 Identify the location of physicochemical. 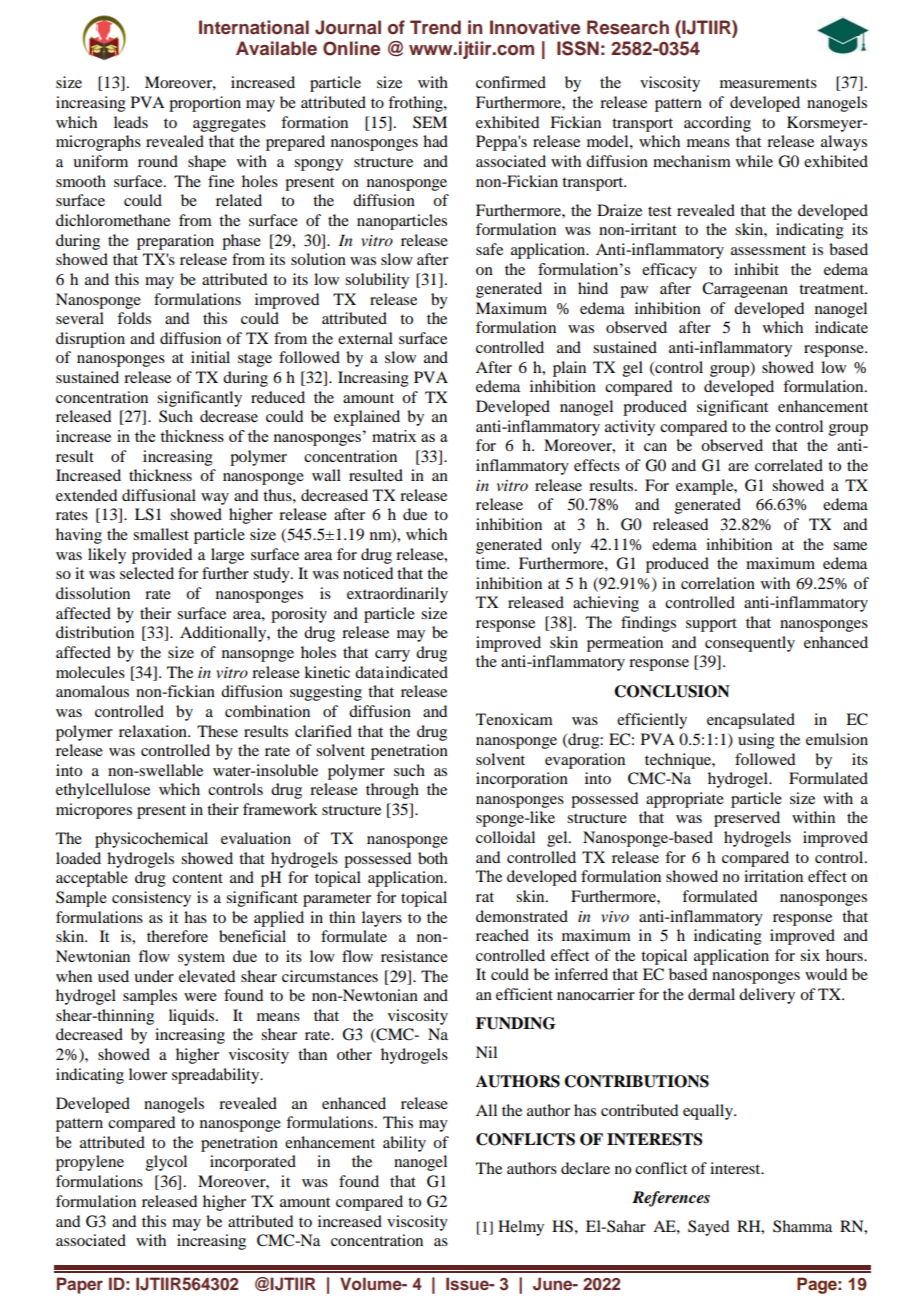
(151, 840).
